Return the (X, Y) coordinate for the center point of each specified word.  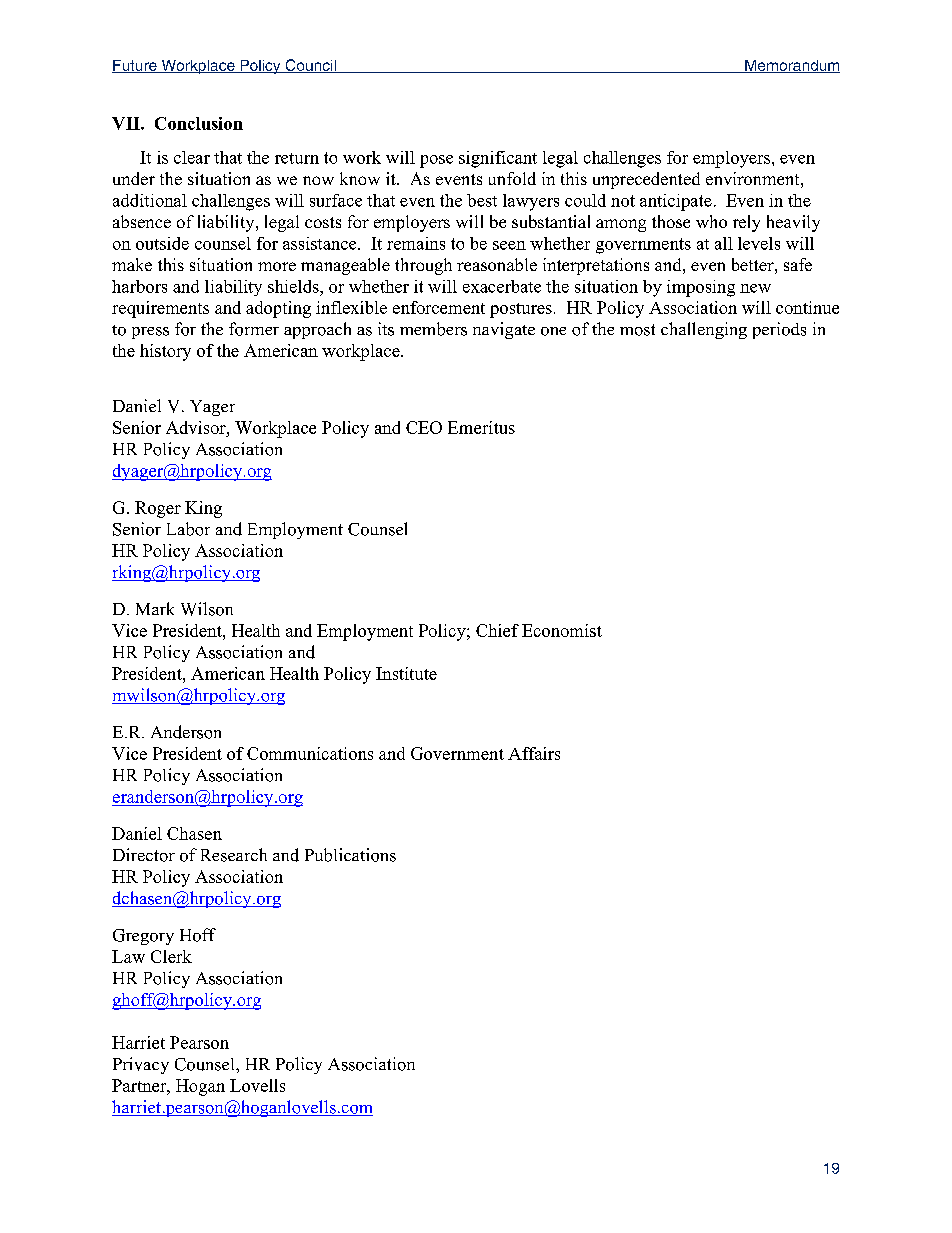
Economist (562, 630)
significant (498, 159)
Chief (497, 630)
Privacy (141, 1065)
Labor (188, 529)
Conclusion (199, 123)
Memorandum (791, 66)
